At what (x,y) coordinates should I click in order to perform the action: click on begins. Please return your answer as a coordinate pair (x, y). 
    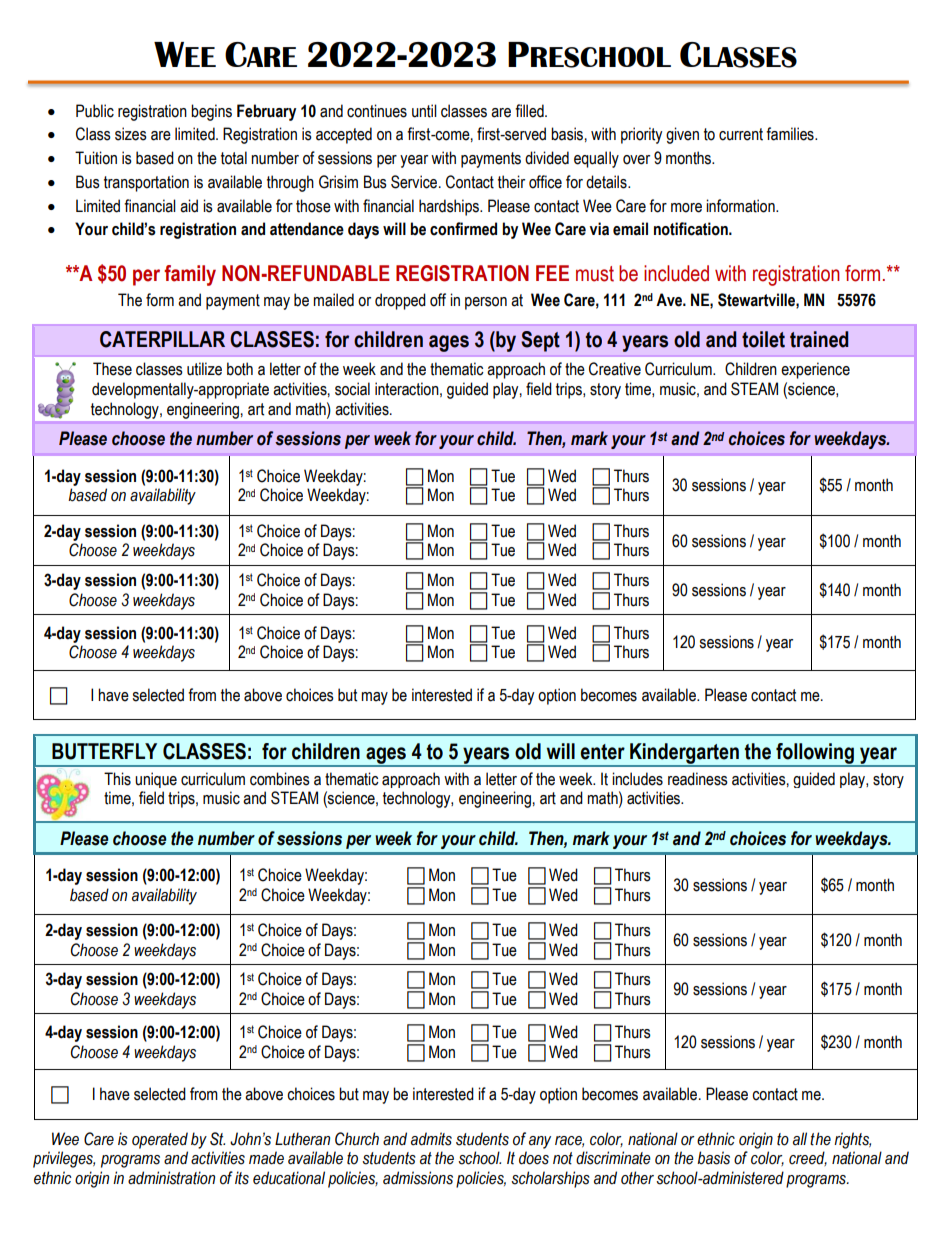
    Looking at the image, I should click on (211, 112).
